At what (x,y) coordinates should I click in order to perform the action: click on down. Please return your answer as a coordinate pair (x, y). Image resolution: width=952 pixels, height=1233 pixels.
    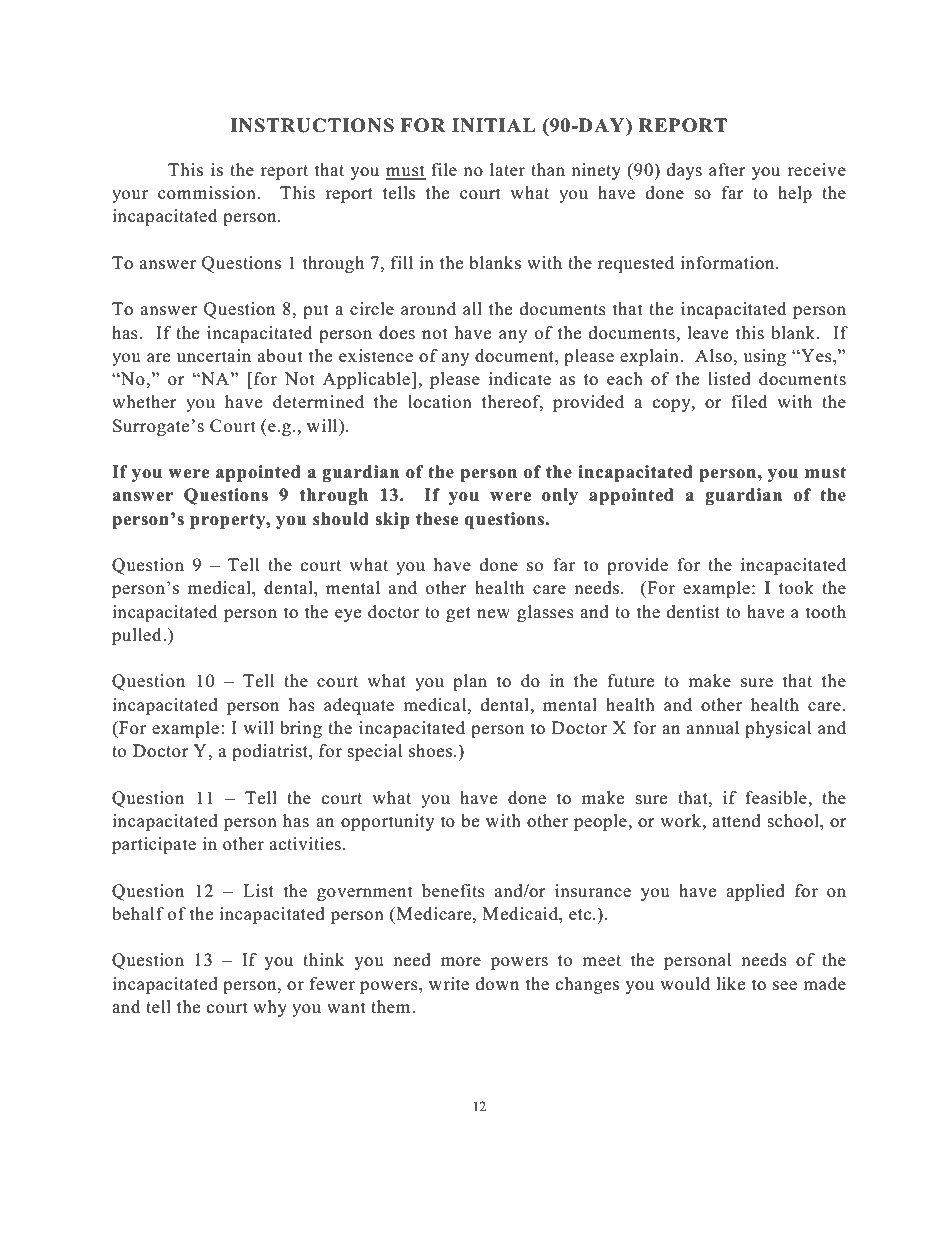
    Looking at the image, I should click on (497, 984).
